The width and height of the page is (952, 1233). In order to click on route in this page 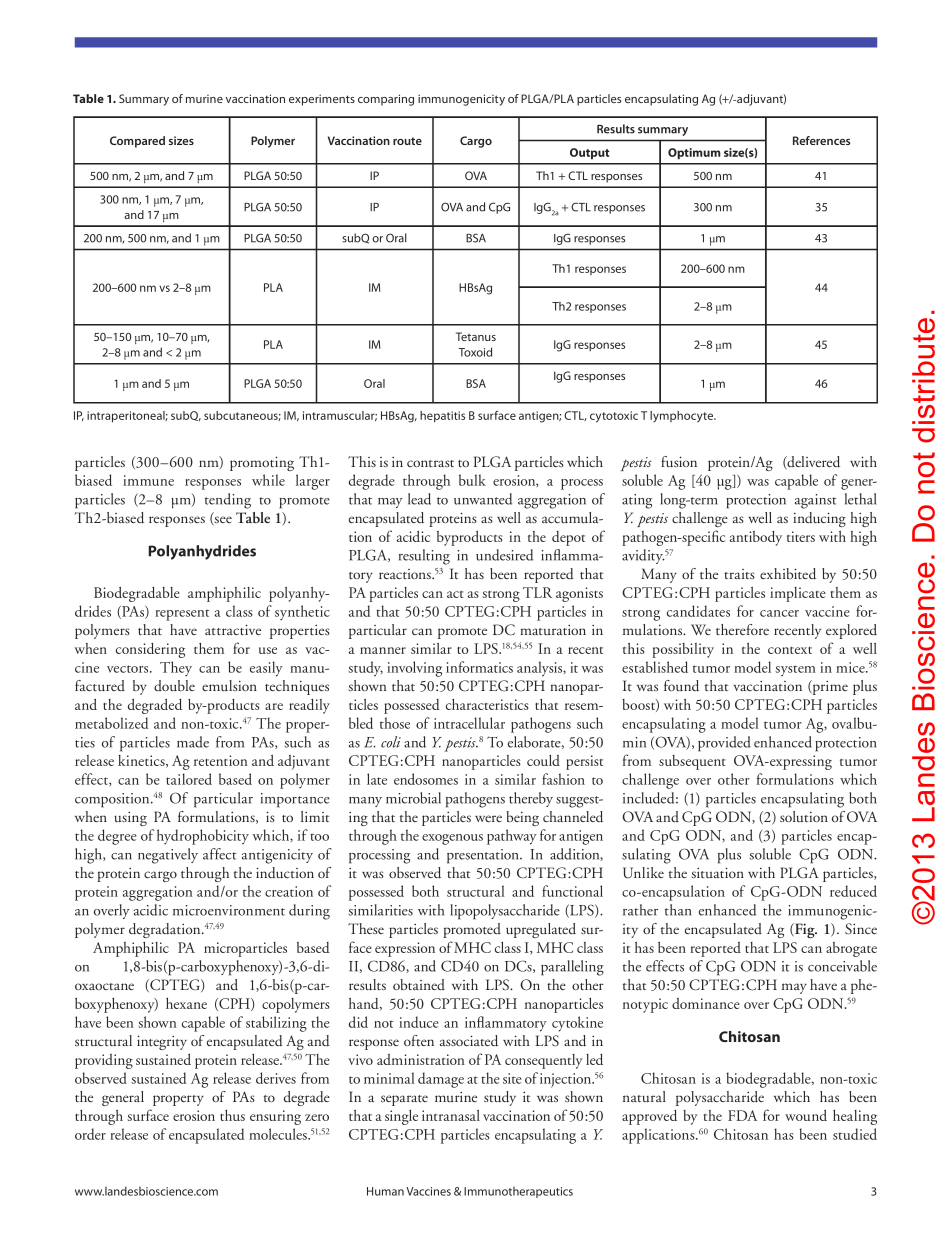, I will do `click(407, 141)`.
